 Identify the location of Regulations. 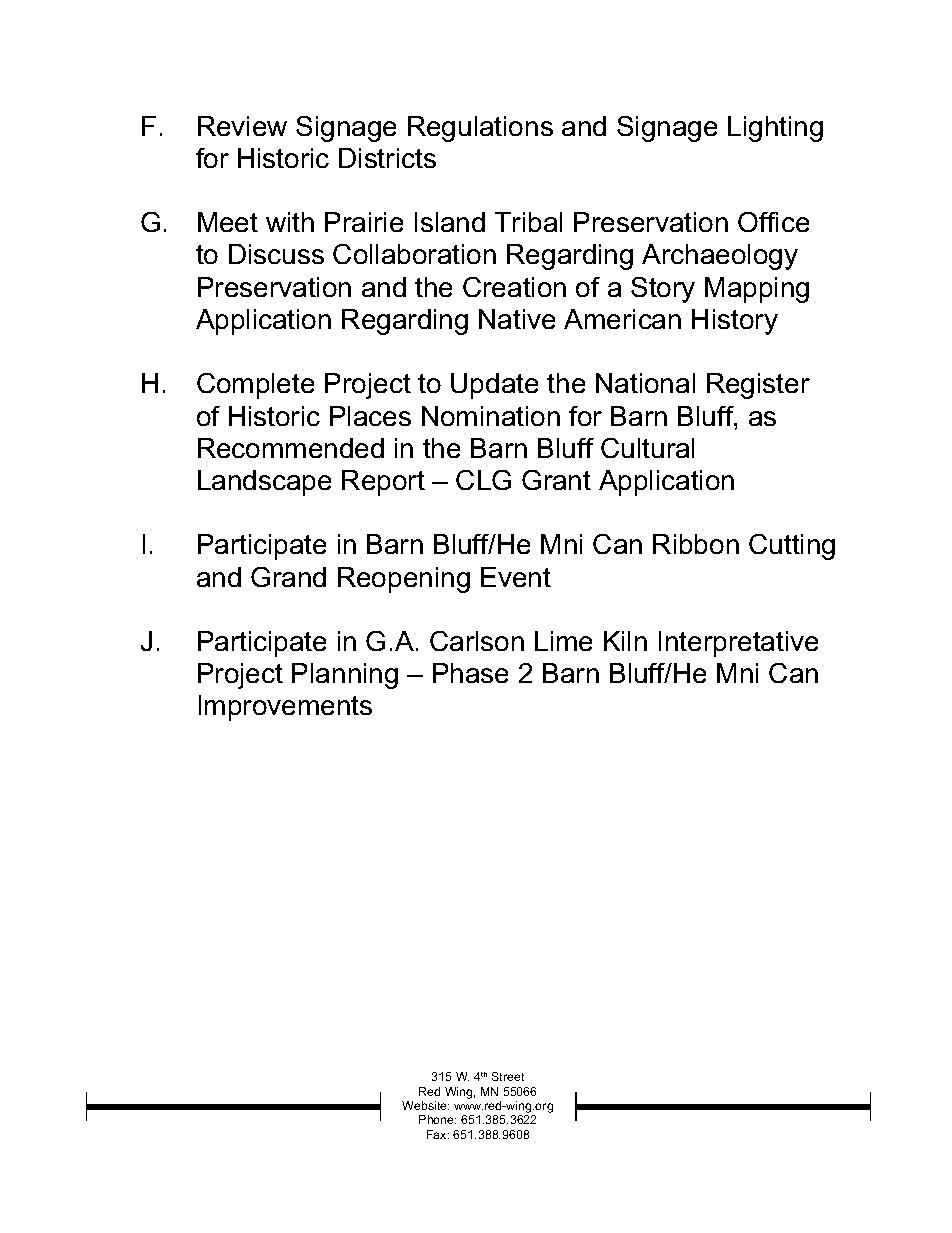
(480, 129).
